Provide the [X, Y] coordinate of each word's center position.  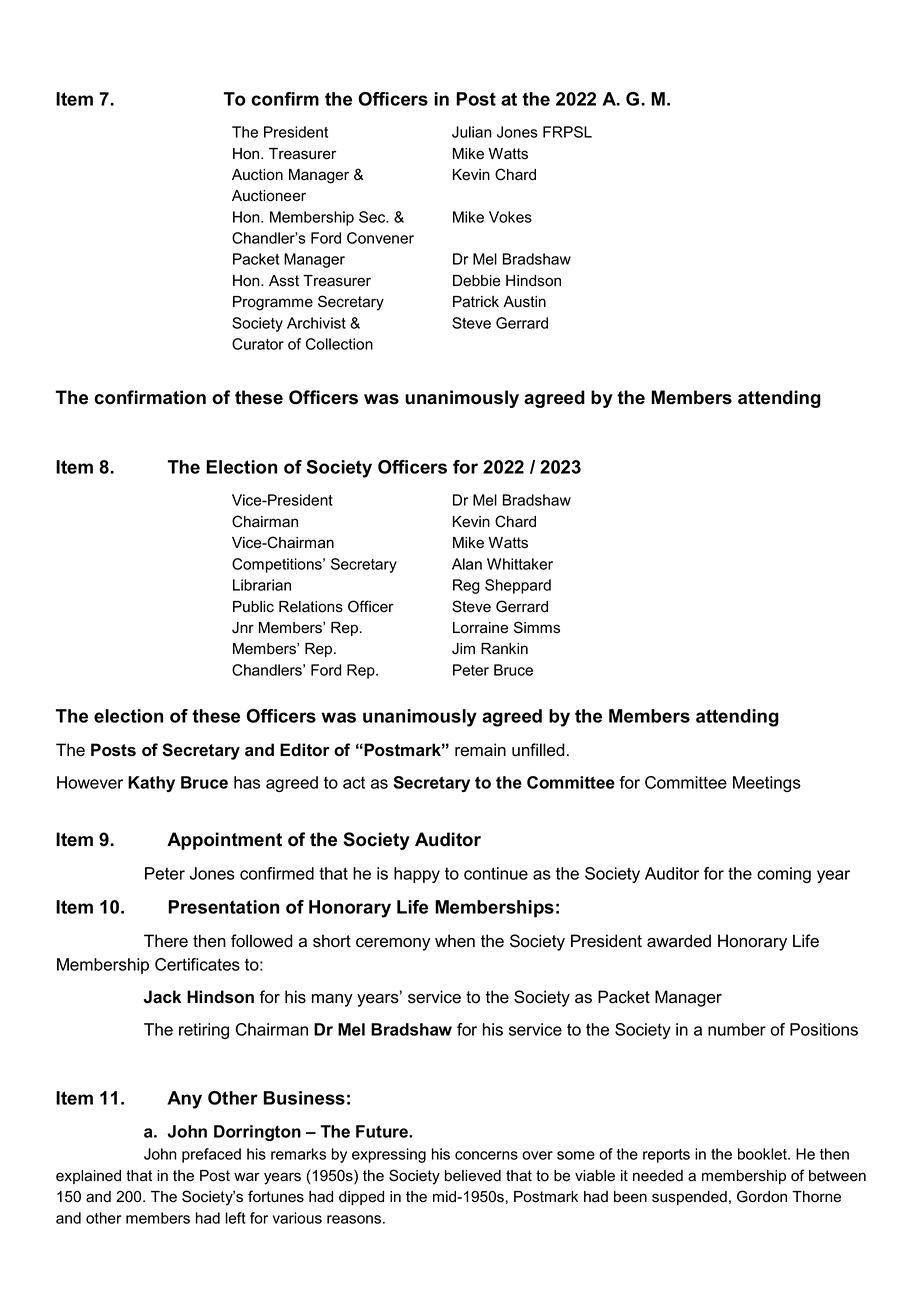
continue [496, 873]
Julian [472, 132]
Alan [467, 564]
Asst [284, 281]
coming [784, 875]
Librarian [262, 585]
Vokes [510, 217]
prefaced [211, 1155]
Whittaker [520, 564]
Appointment [224, 841]
